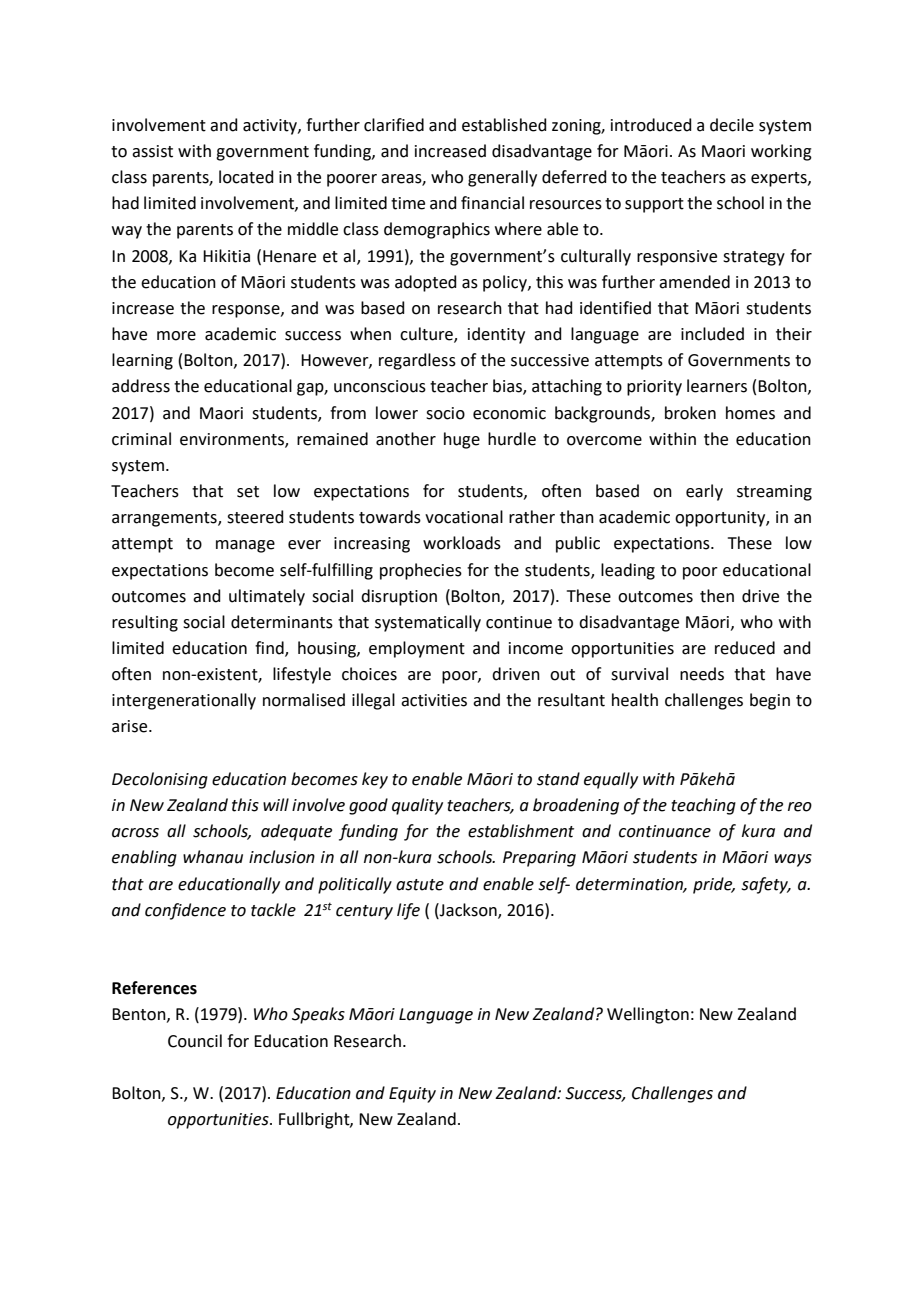  Describe the element at coordinates (141, 386) in the screenshot. I see `address` at that location.
